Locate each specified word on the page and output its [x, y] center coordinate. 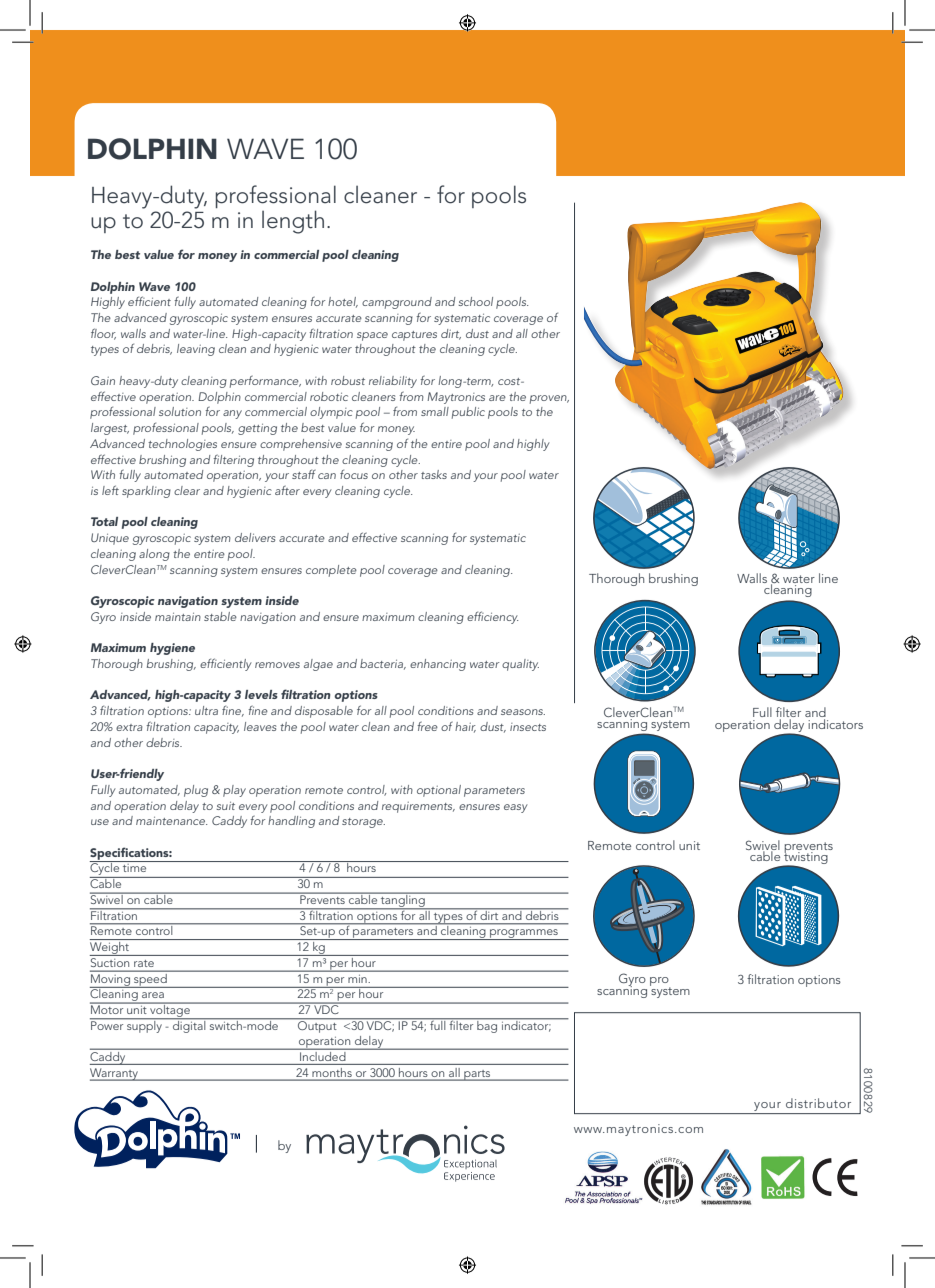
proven [549, 399]
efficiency [492, 617]
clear [187, 490]
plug [196, 791]
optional [439, 791]
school [475, 301]
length [293, 222]
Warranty [115, 1074]
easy [516, 808]
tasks [434, 474]
